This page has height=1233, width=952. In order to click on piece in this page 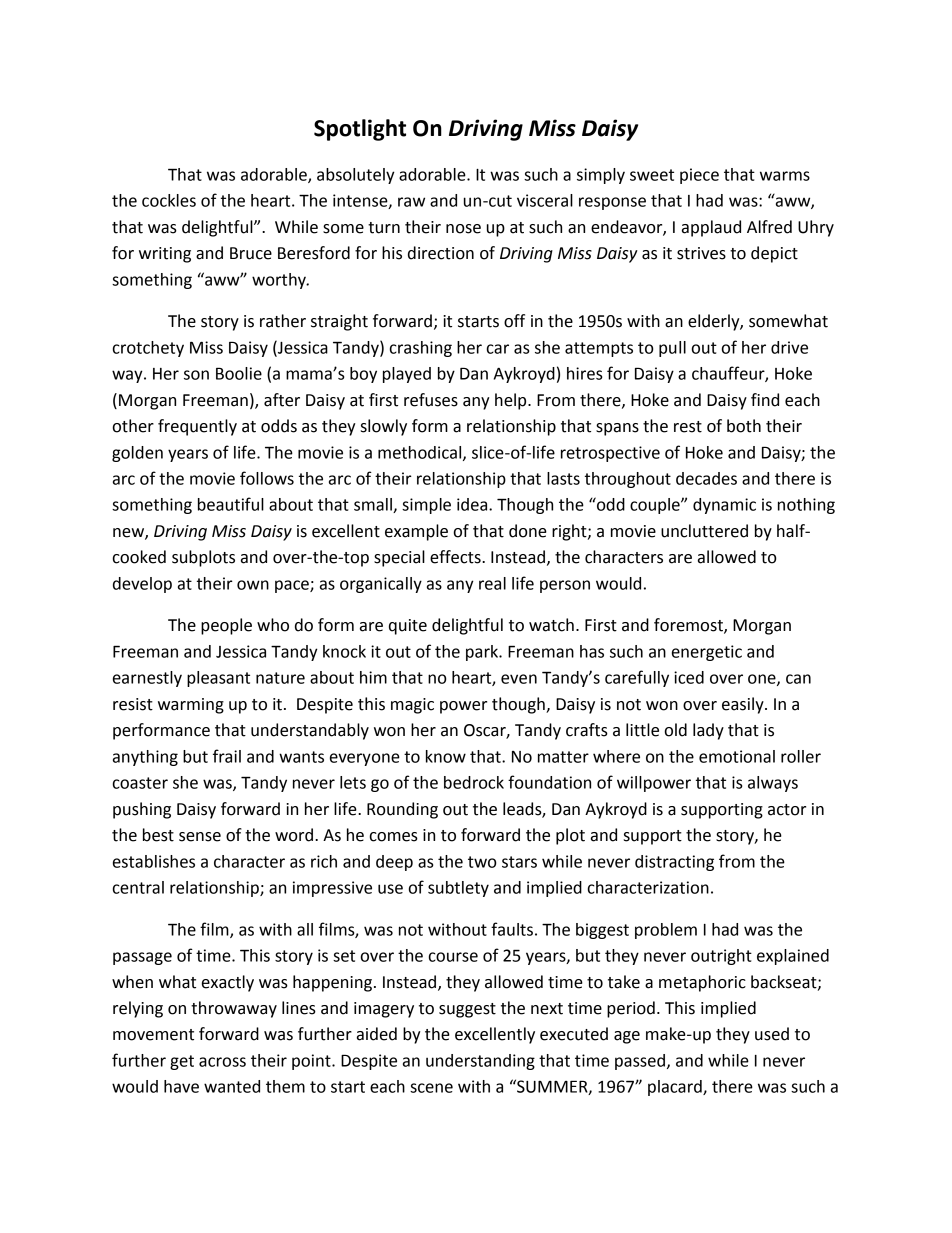, I will do `click(699, 176)`.
